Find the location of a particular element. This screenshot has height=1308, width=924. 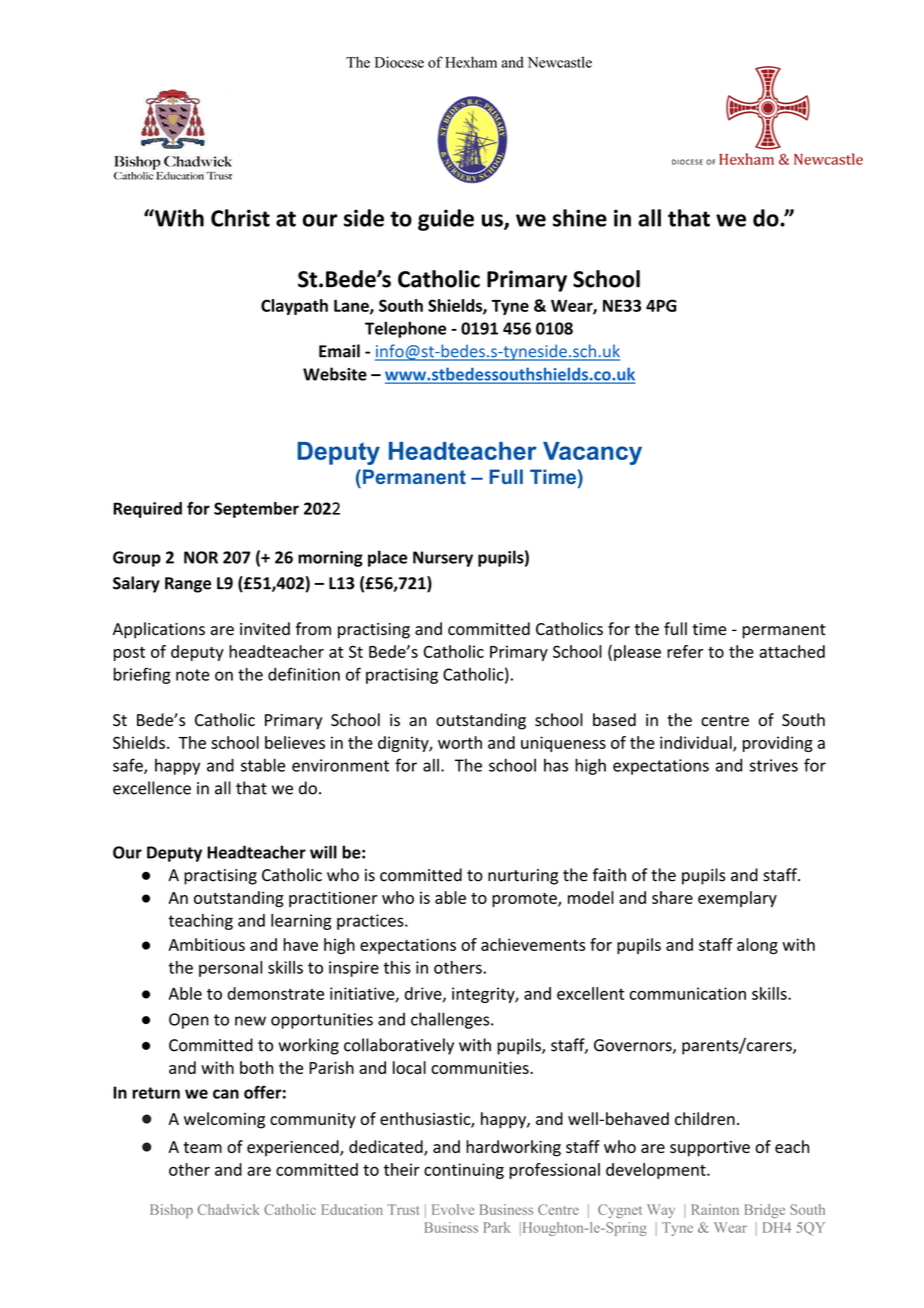

Diocese is located at coordinates (399, 62).
